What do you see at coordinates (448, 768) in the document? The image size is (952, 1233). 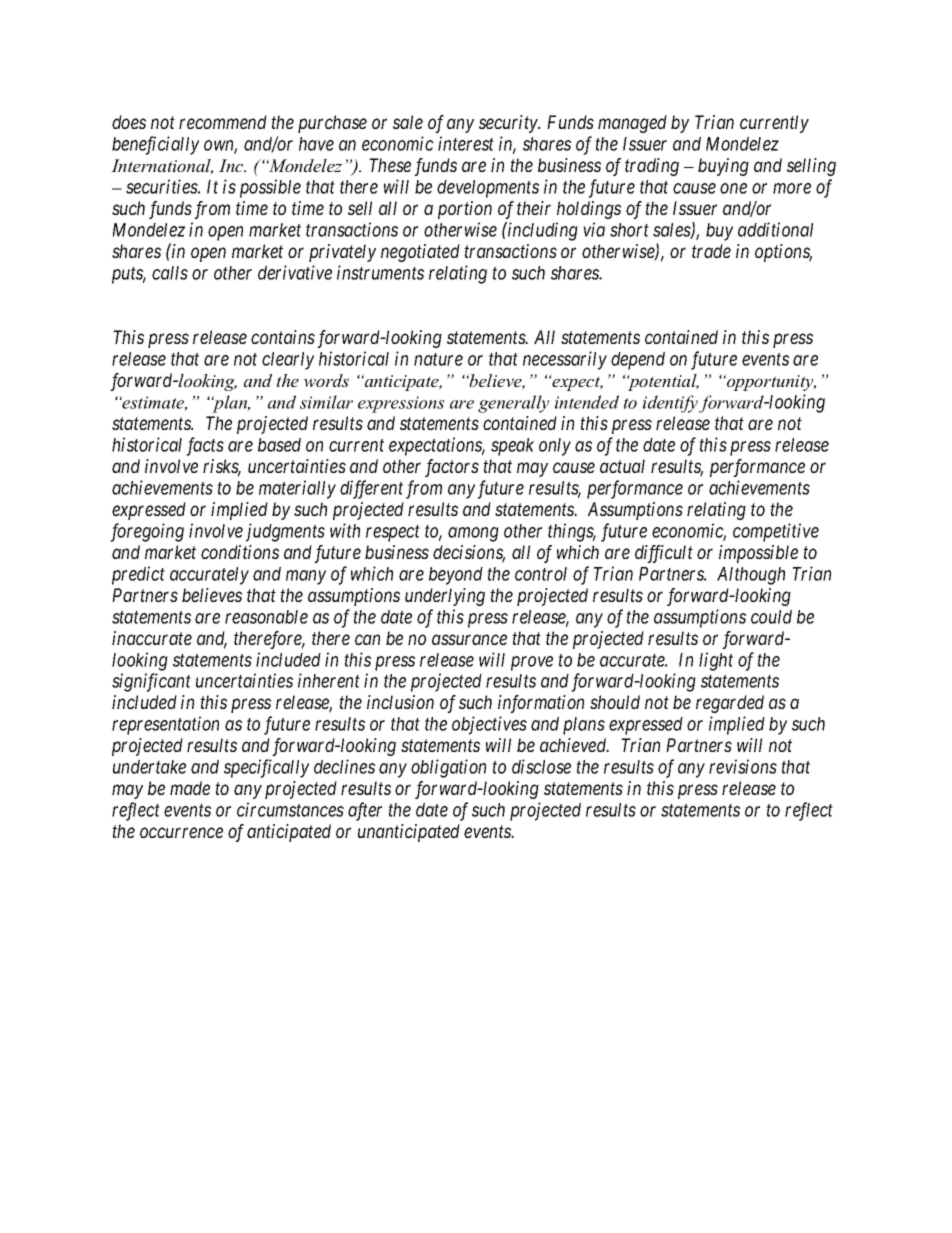 I see `obligation` at bounding box center [448, 768].
